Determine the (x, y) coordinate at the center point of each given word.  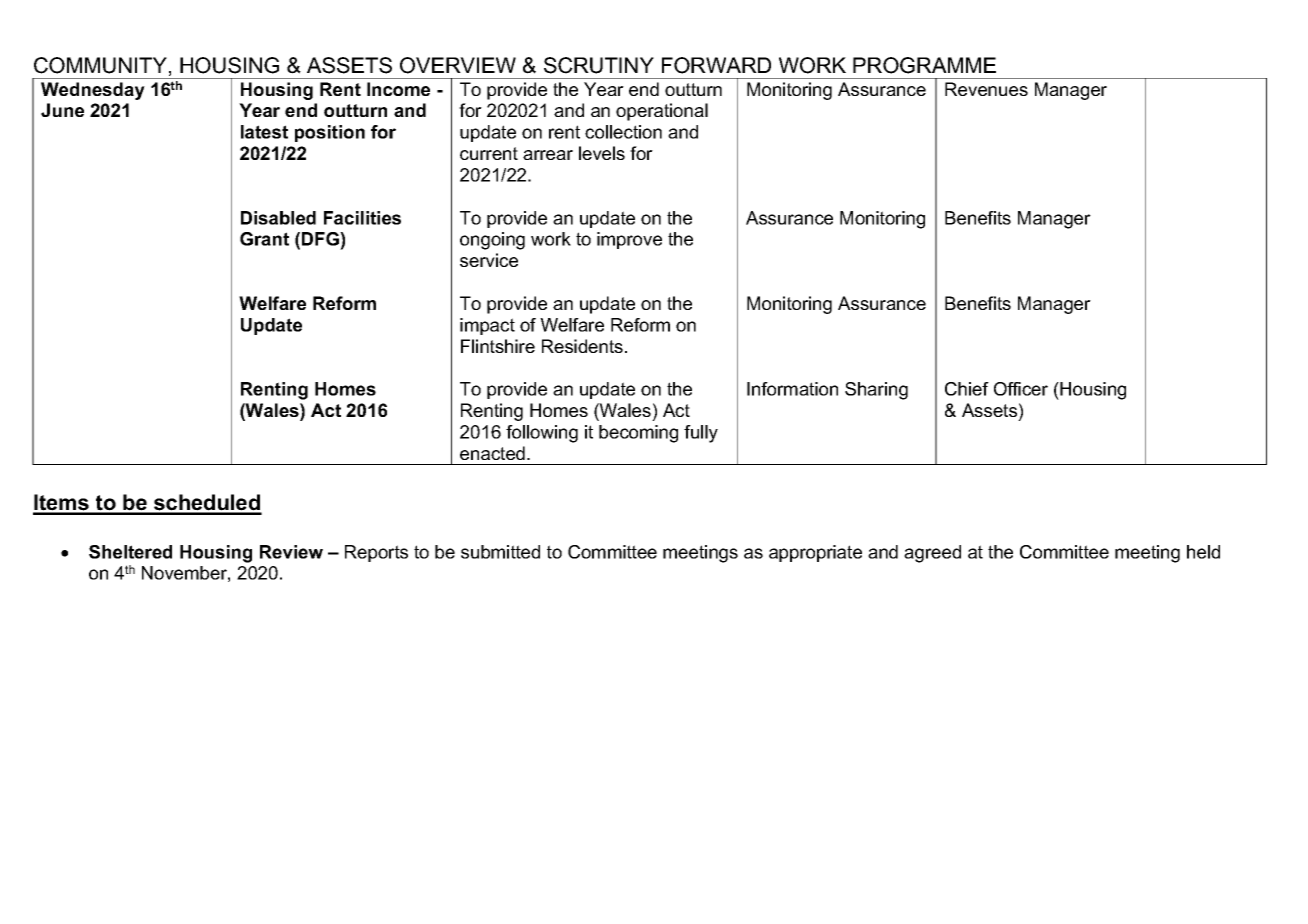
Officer (1021, 389)
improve (629, 240)
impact (487, 326)
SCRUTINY (599, 65)
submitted (500, 552)
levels (602, 153)
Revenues (986, 89)
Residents (582, 346)
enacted (492, 453)
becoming (638, 434)
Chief (967, 389)
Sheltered (130, 552)
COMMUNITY (100, 65)
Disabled (278, 218)
